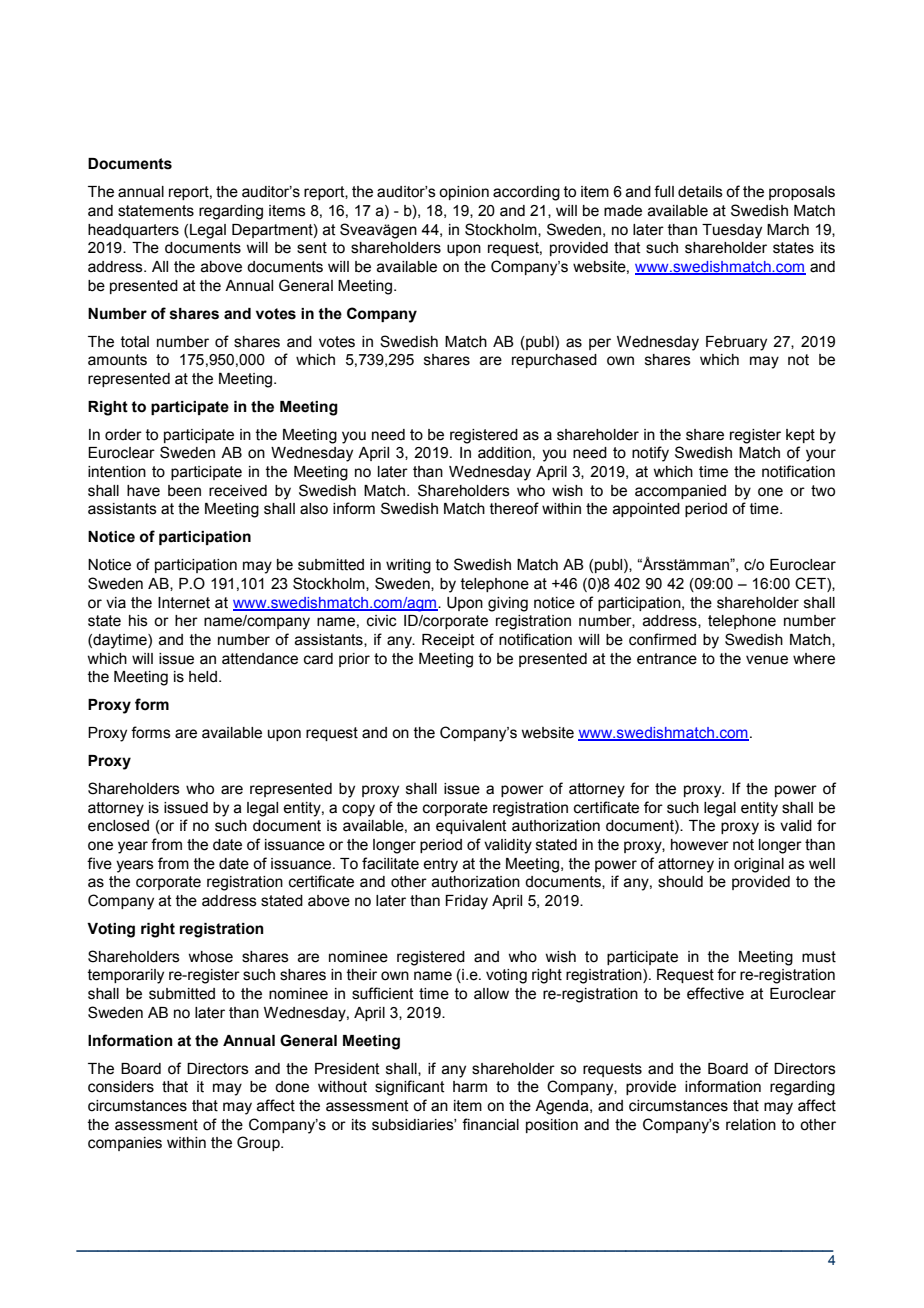 Image resolution: width=924 pixels, height=1308 pixels. Describe the element at coordinates (751, 1125) in the page. I see `relation` at that location.
